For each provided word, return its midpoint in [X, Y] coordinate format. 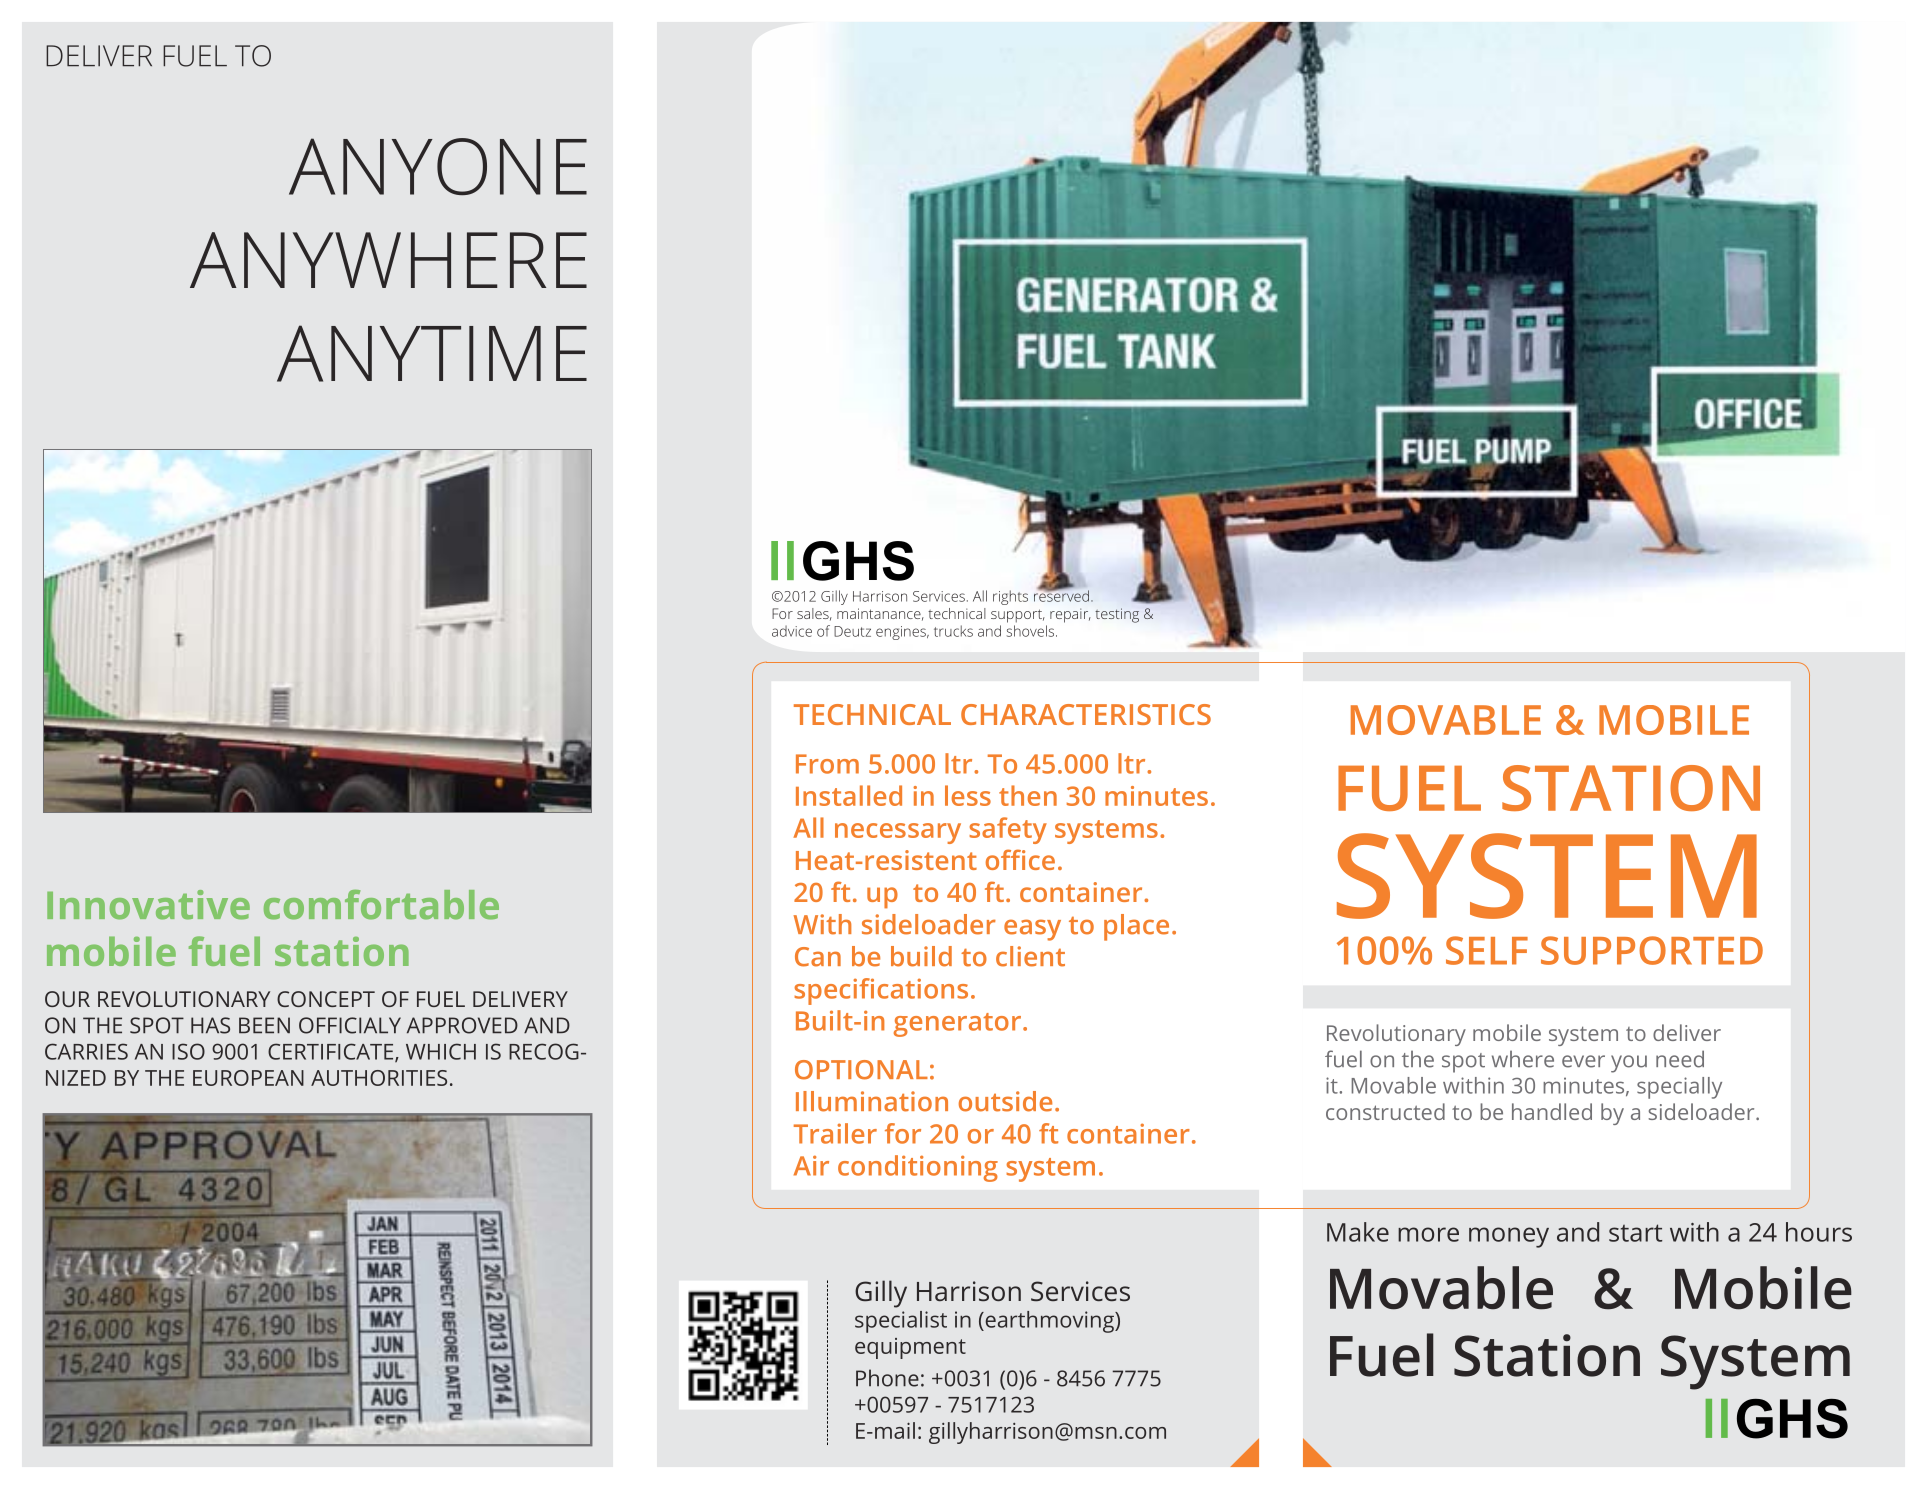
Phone [887, 1378]
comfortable [381, 905]
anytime [432, 353]
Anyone [438, 166]
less [968, 795]
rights [1010, 597]
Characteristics [1086, 714]
